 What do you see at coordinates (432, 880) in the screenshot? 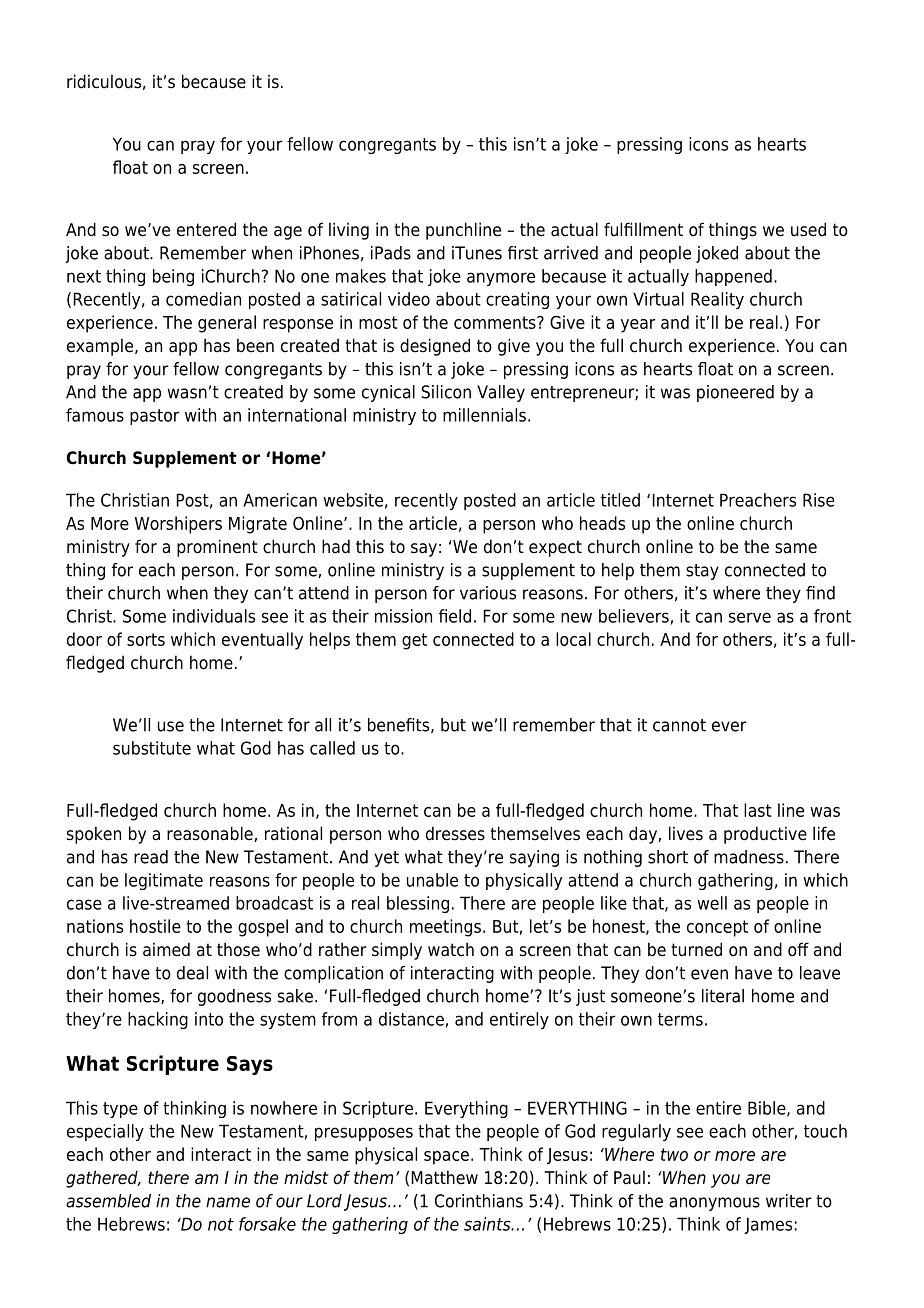
I see `unable` at bounding box center [432, 880].
